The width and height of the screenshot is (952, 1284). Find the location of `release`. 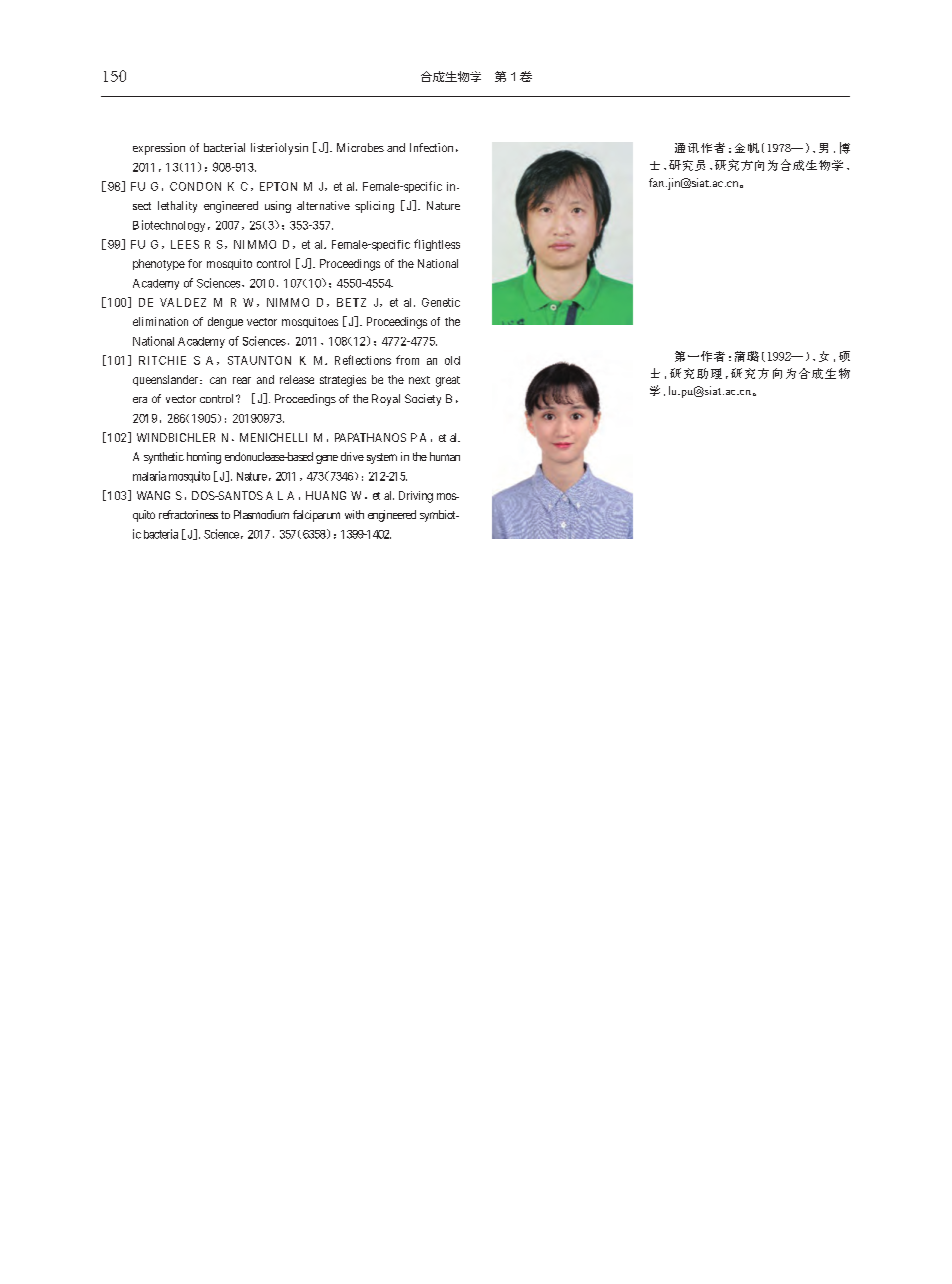

release is located at coordinates (297, 379).
